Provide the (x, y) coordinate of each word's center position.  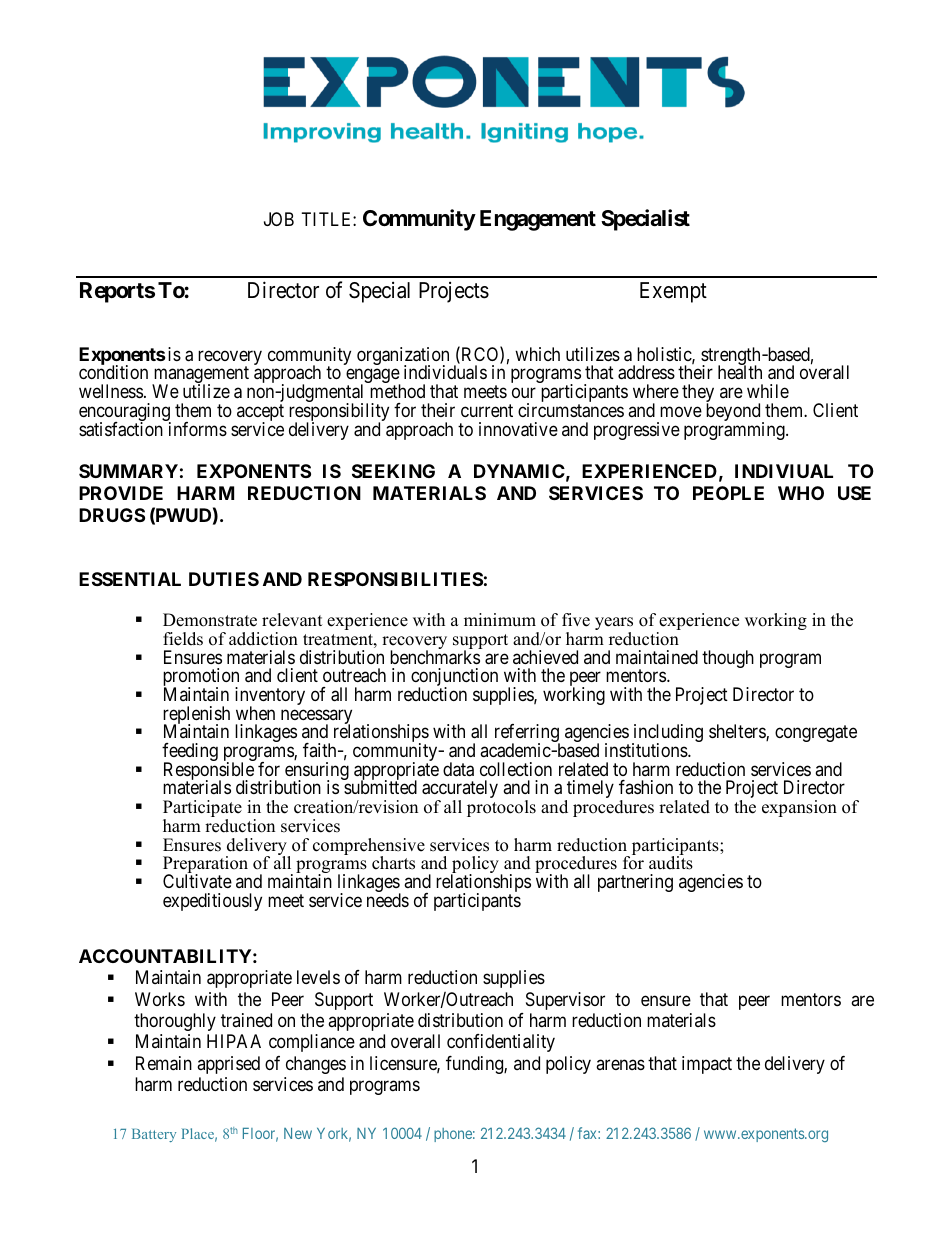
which (537, 354)
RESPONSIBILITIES (395, 579)
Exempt (673, 292)
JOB (279, 219)
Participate (202, 810)
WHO (801, 493)
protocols (501, 808)
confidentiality (501, 1043)
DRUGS (112, 515)
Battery (154, 1135)
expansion (799, 808)
